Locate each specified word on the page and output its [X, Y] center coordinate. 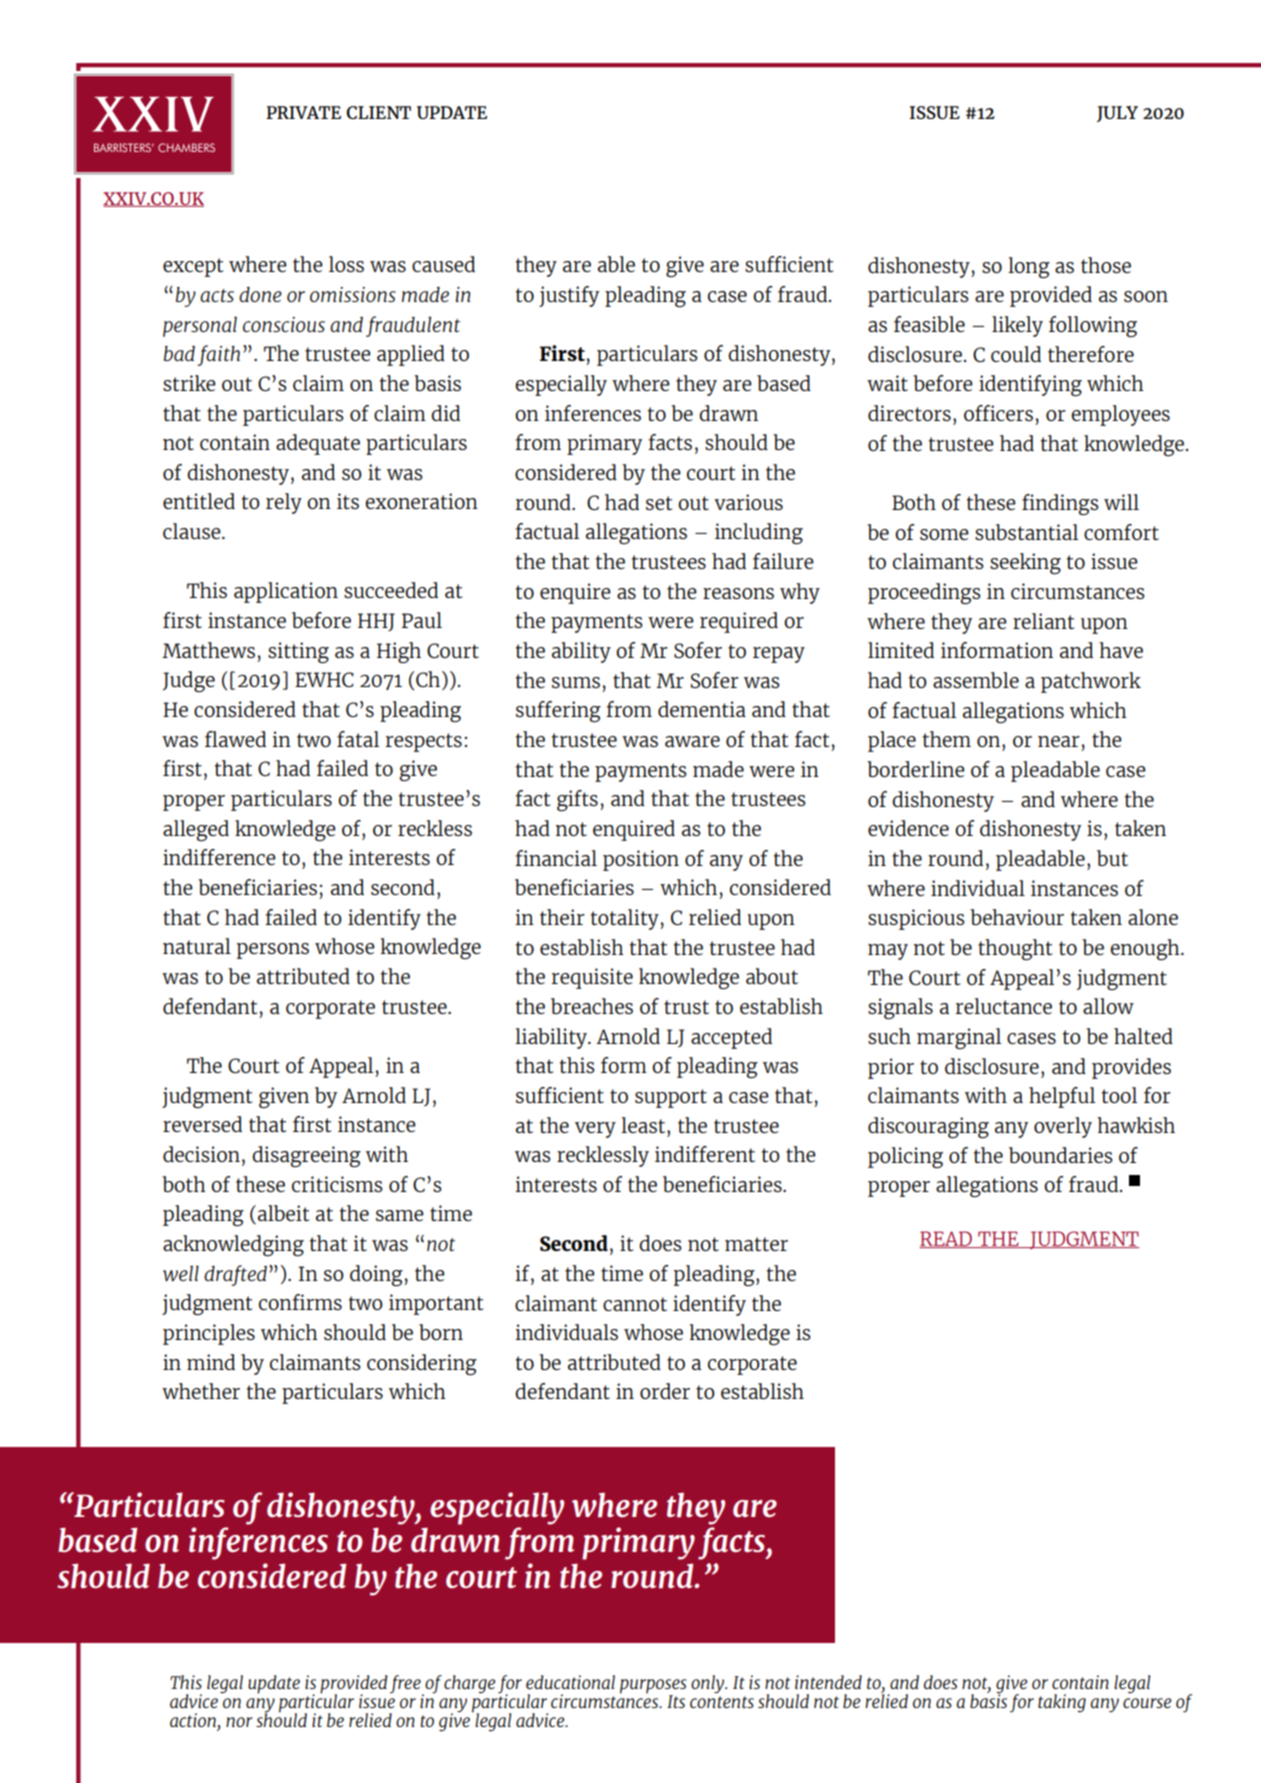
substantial [1026, 532]
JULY [1117, 114]
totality [626, 919]
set [659, 503]
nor [239, 1722]
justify [569, 296]
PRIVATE [303, 112]
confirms [300, 1302]
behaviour [1017, 917]
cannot [635, 1304]
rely [284, 503]
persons [273, 951]
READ [947, 1239]
